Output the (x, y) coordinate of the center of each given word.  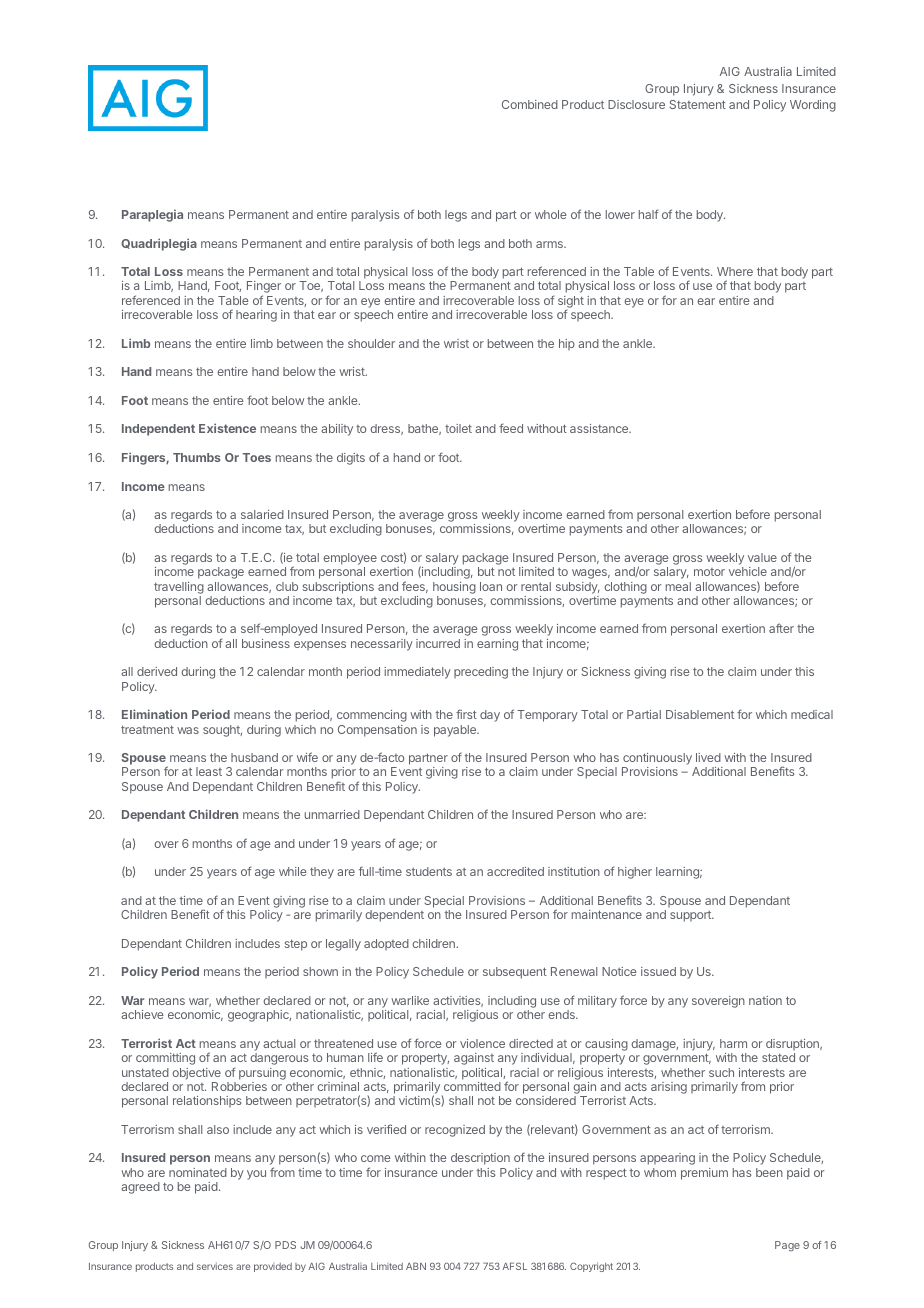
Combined (530, 104)
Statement (698, 104)
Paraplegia (152, 215)
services (215, 1266)
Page (787, 1246)
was (188, 730)
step (296, 945)
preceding (481, 673)
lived (708, 757)
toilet (458, 428)
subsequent (515, 973)
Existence (227, 428)
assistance (600, 428)
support (691, 916)
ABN (416, 1266)
